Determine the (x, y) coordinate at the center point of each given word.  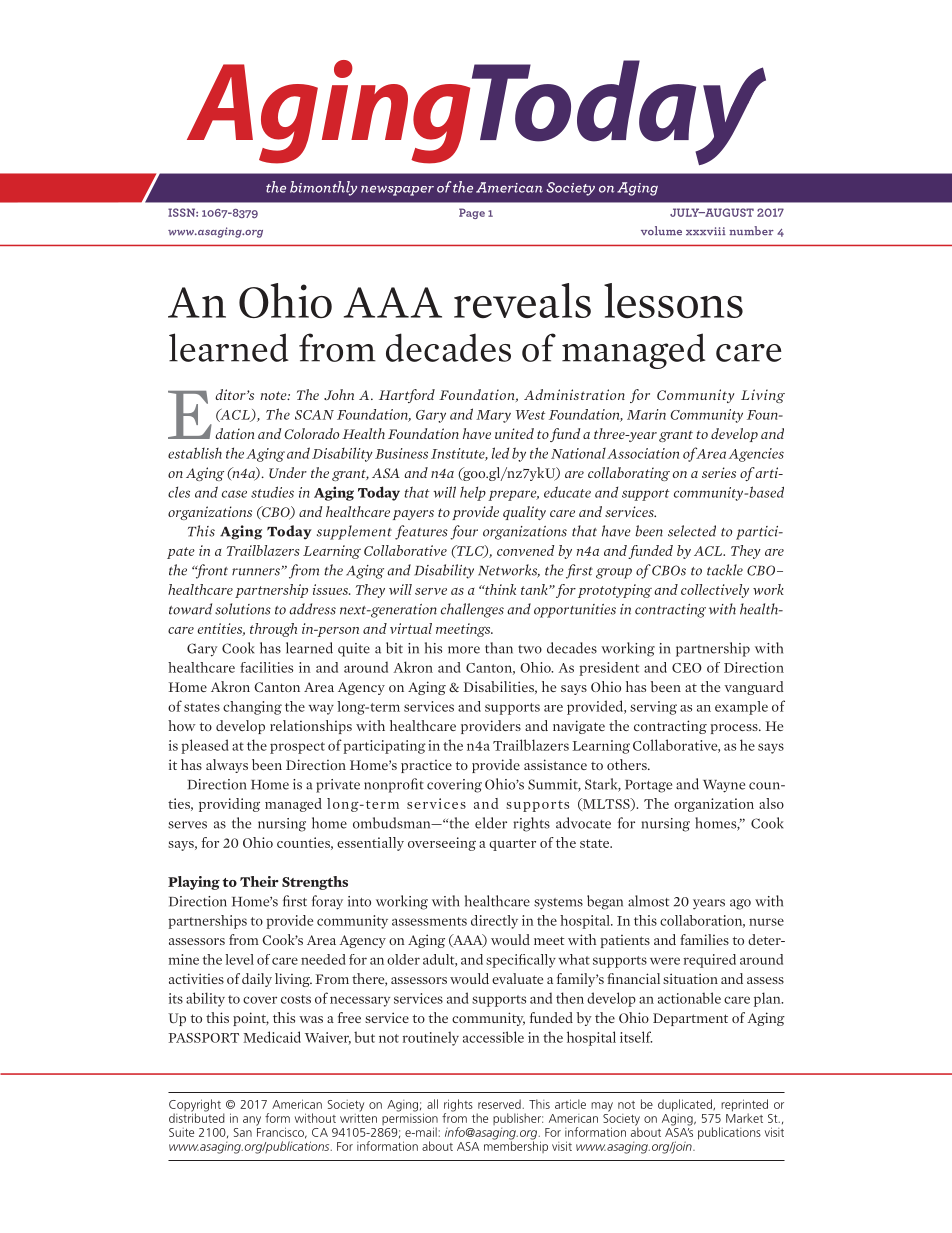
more (464, 650)
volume (661, 230)
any (252, 1121)
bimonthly (323, 188)
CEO (687, 668)
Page (472, 213)
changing (252, 708)
